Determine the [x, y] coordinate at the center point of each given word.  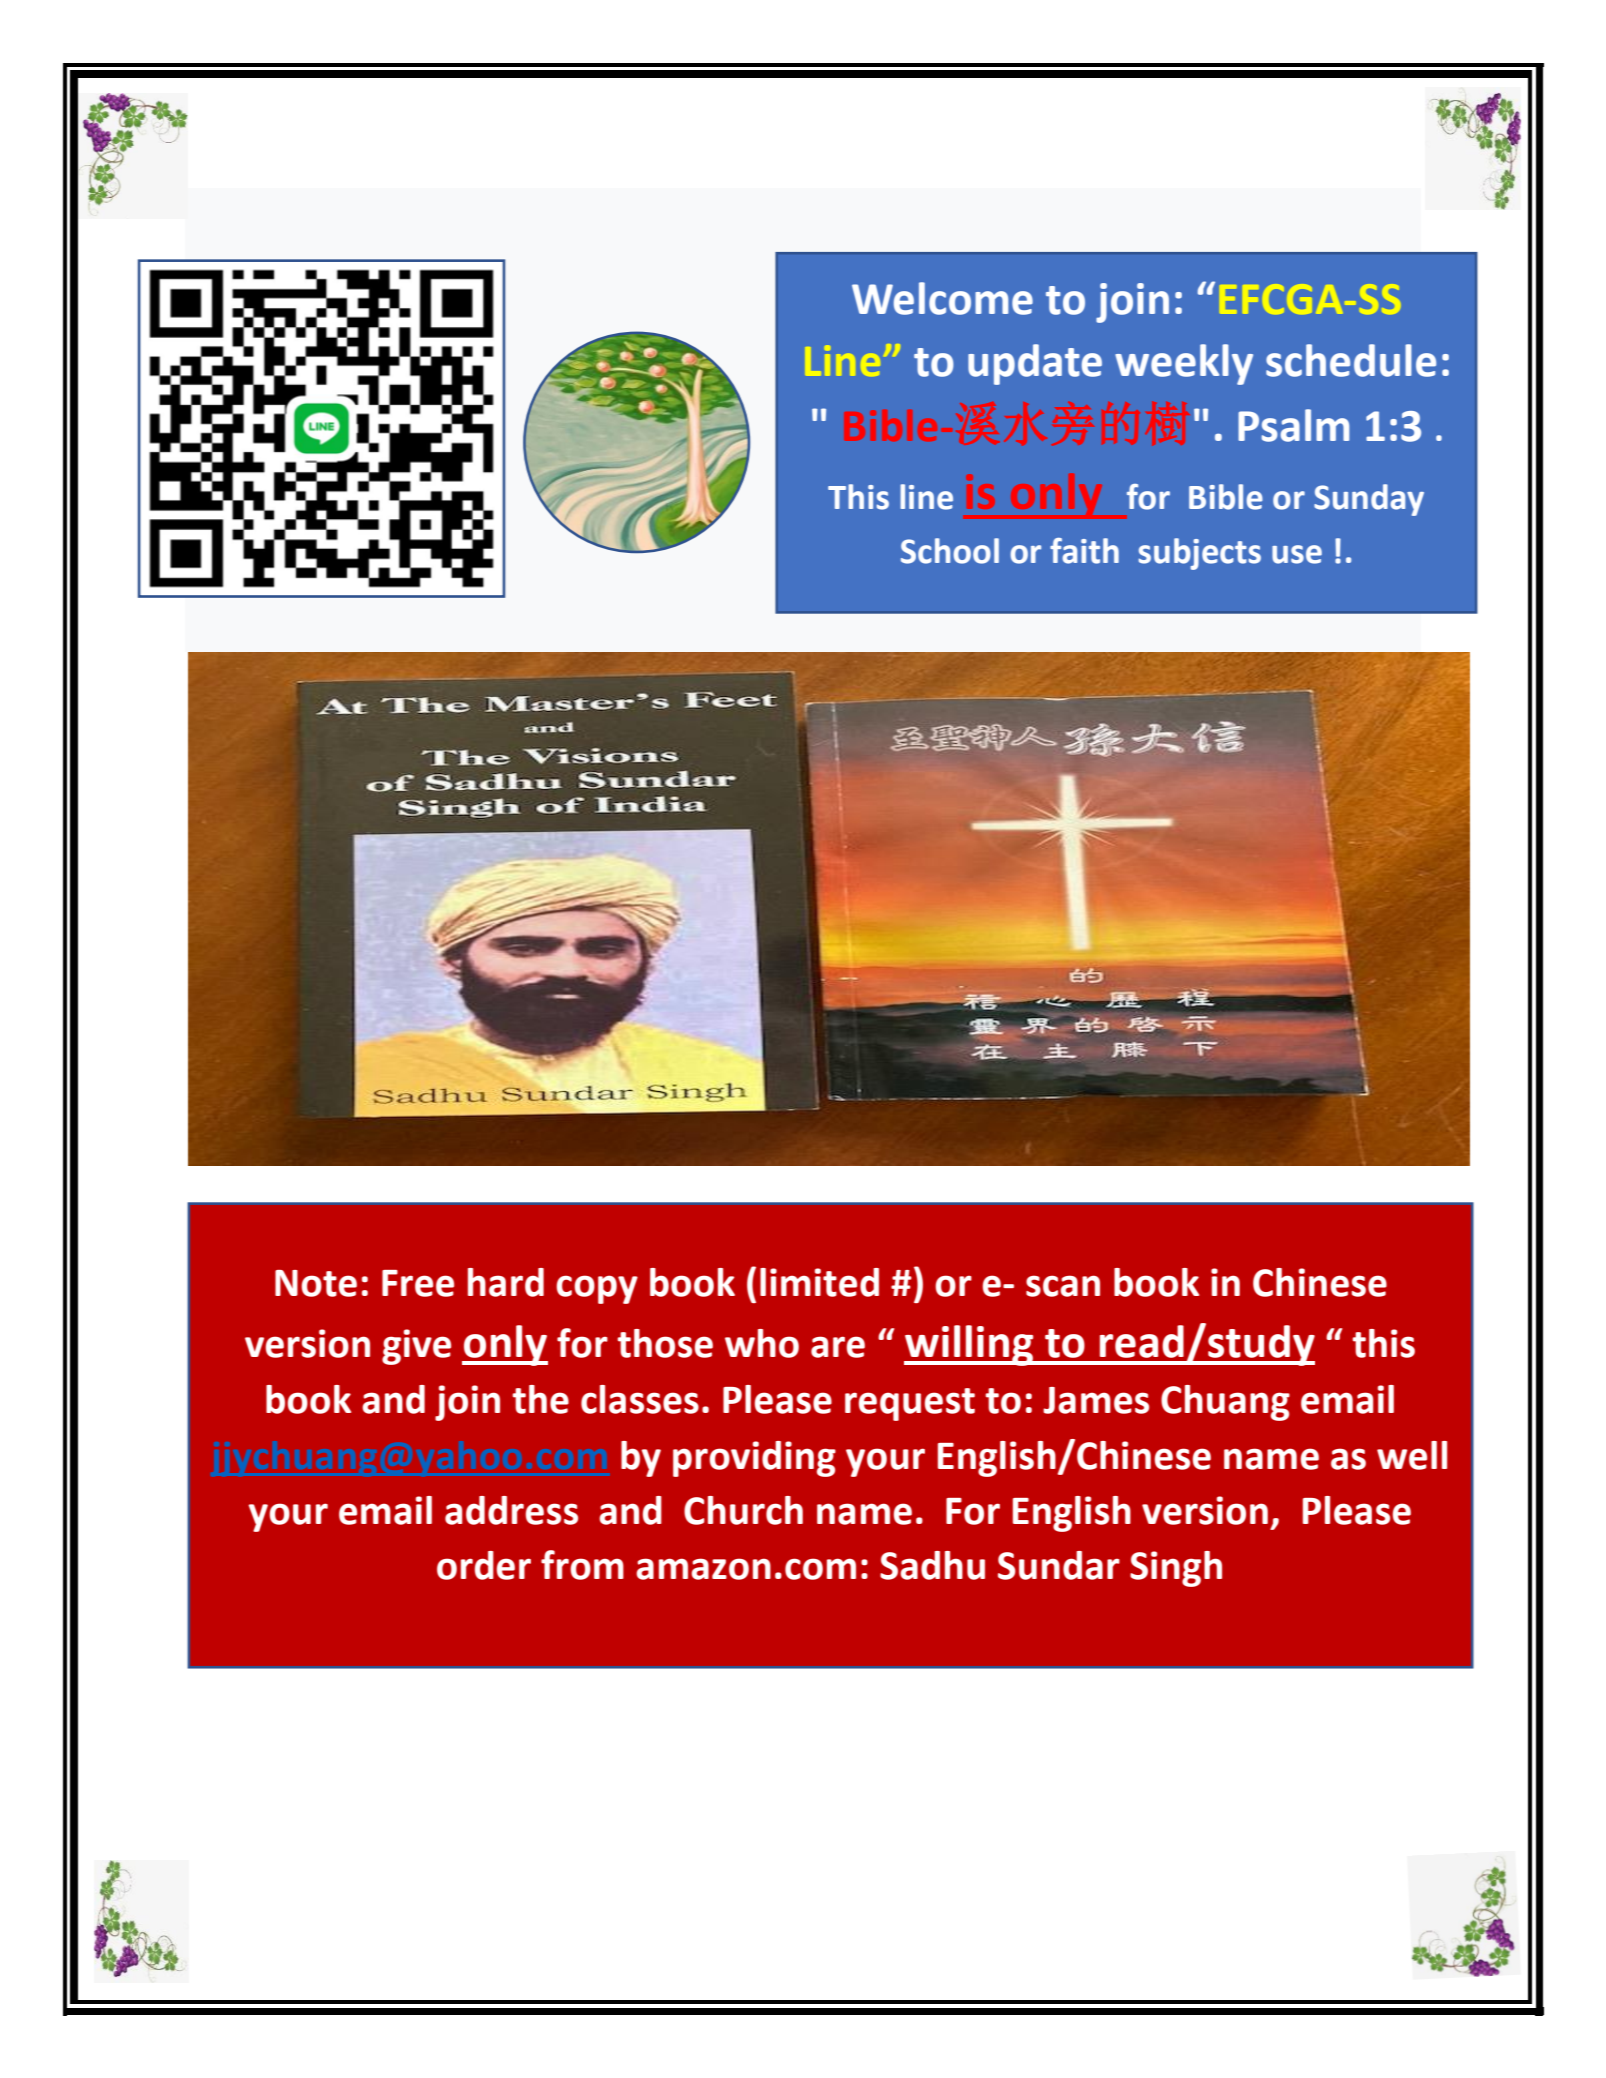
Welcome [942, 298]
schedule [1351, 360]
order [484, 1565]
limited [819, 1282]
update [1035, 364]
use [1297, 554]
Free [418, 1283]
